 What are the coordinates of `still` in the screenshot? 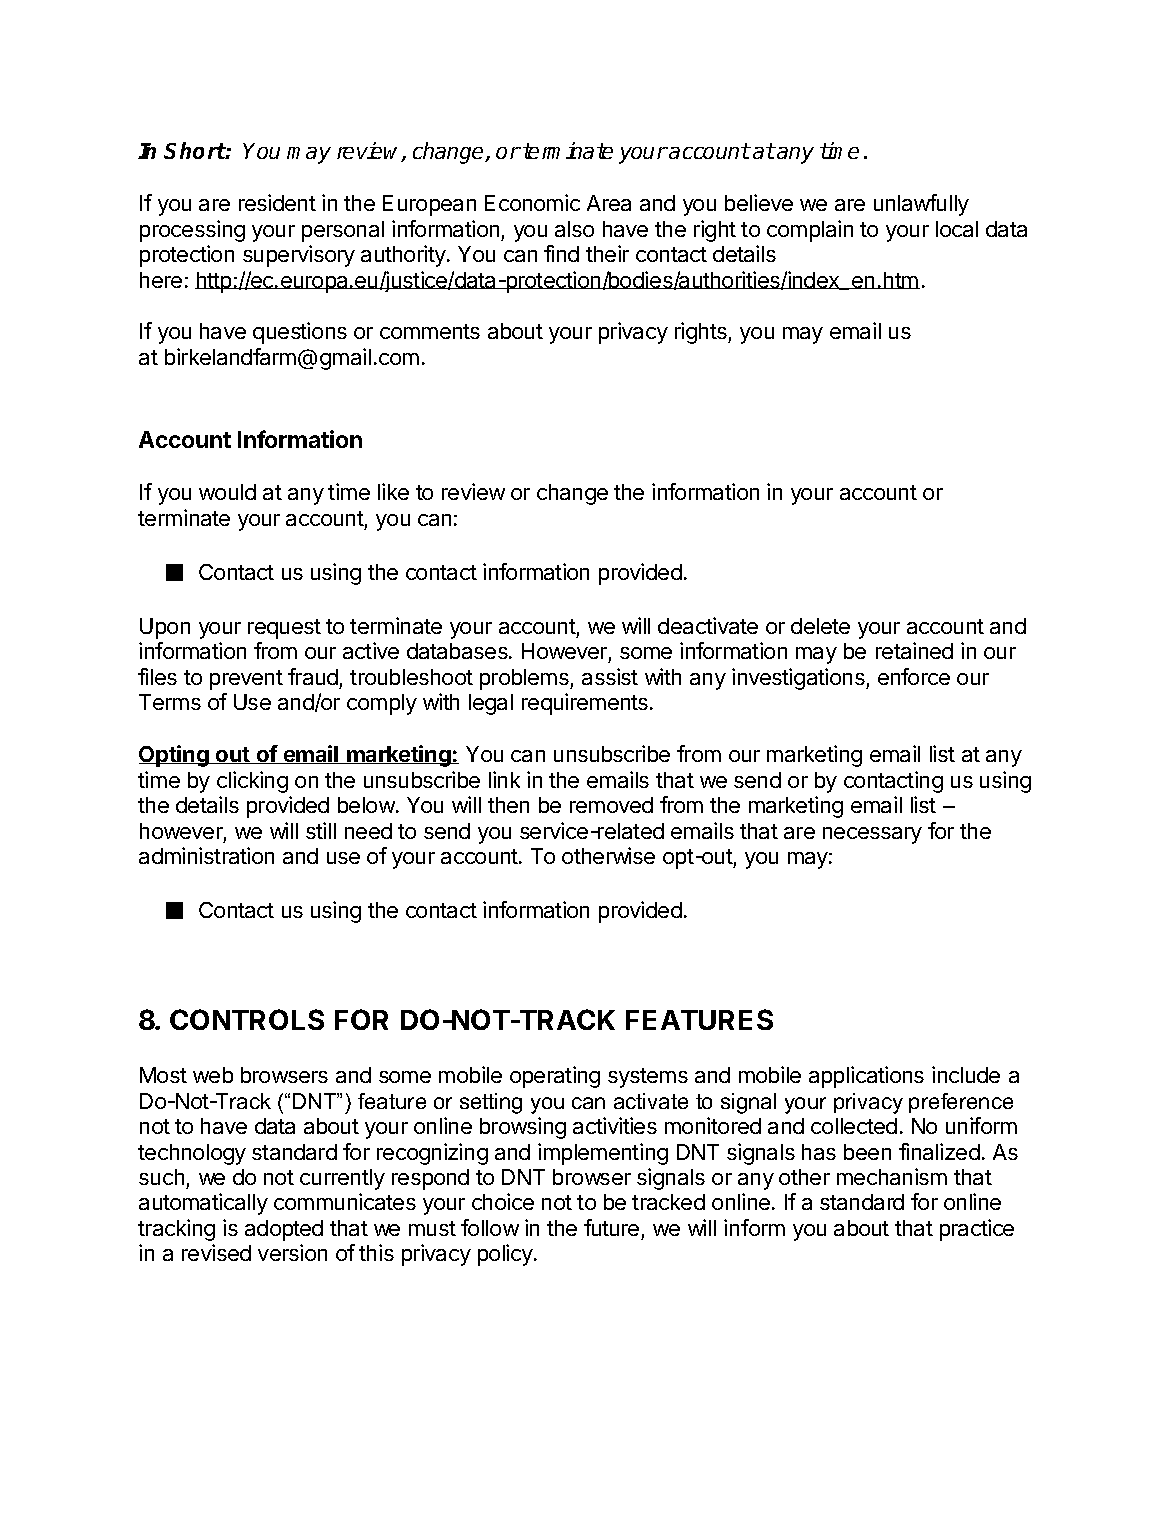 It's located at (321, 830).
